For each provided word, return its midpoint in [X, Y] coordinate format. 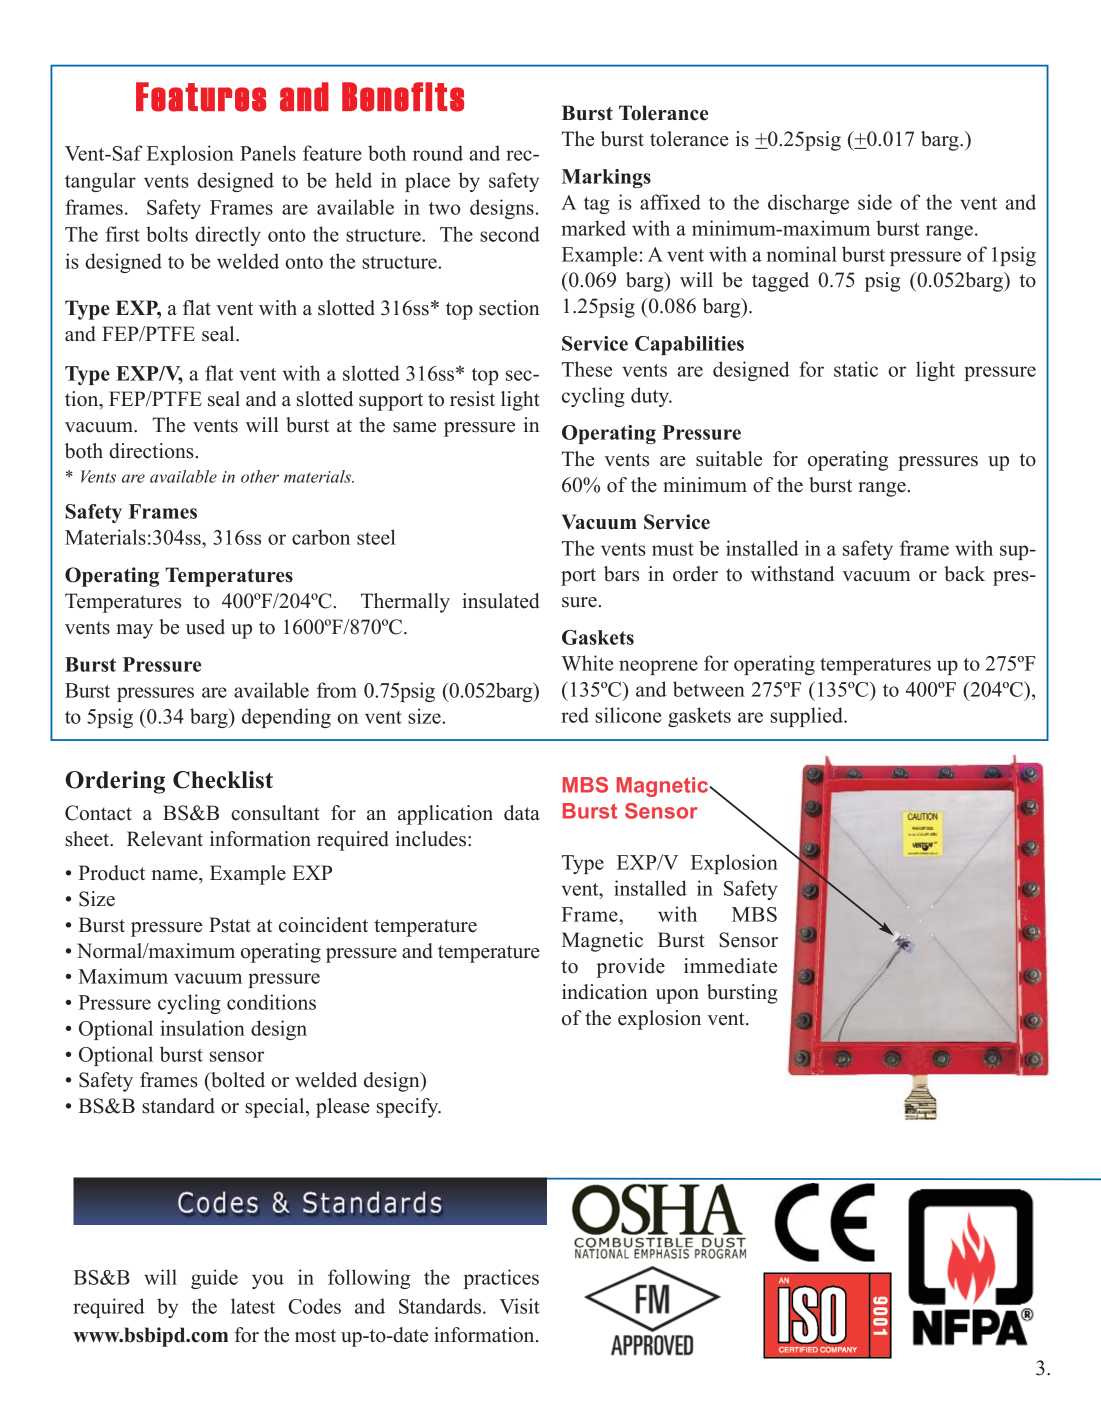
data [522, 813]
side [875, 202]
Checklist [223, 780]
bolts [167, 234]
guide [214, 1279]
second [510, 234]
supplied [807, 717]
